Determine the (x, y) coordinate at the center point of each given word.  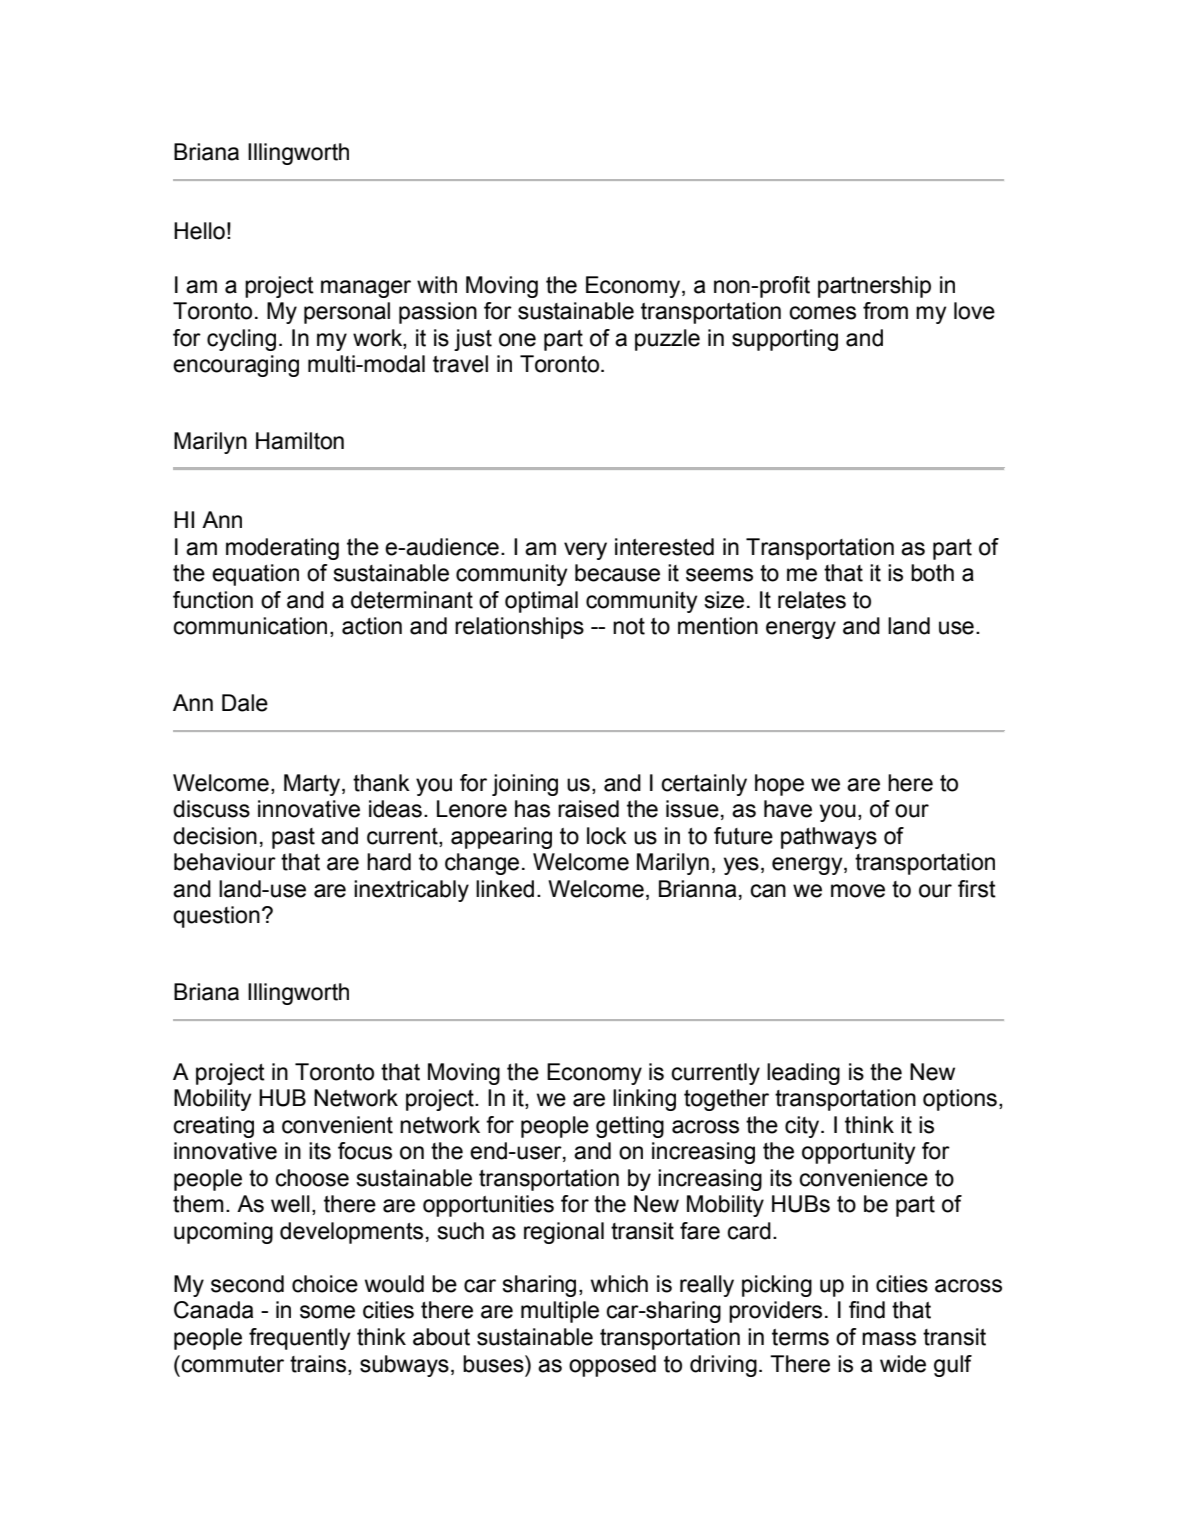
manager (366, 289)
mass (889, 1339)
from (885, 311)
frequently (300, 1339)
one (517, 340)
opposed (612, 1366)
